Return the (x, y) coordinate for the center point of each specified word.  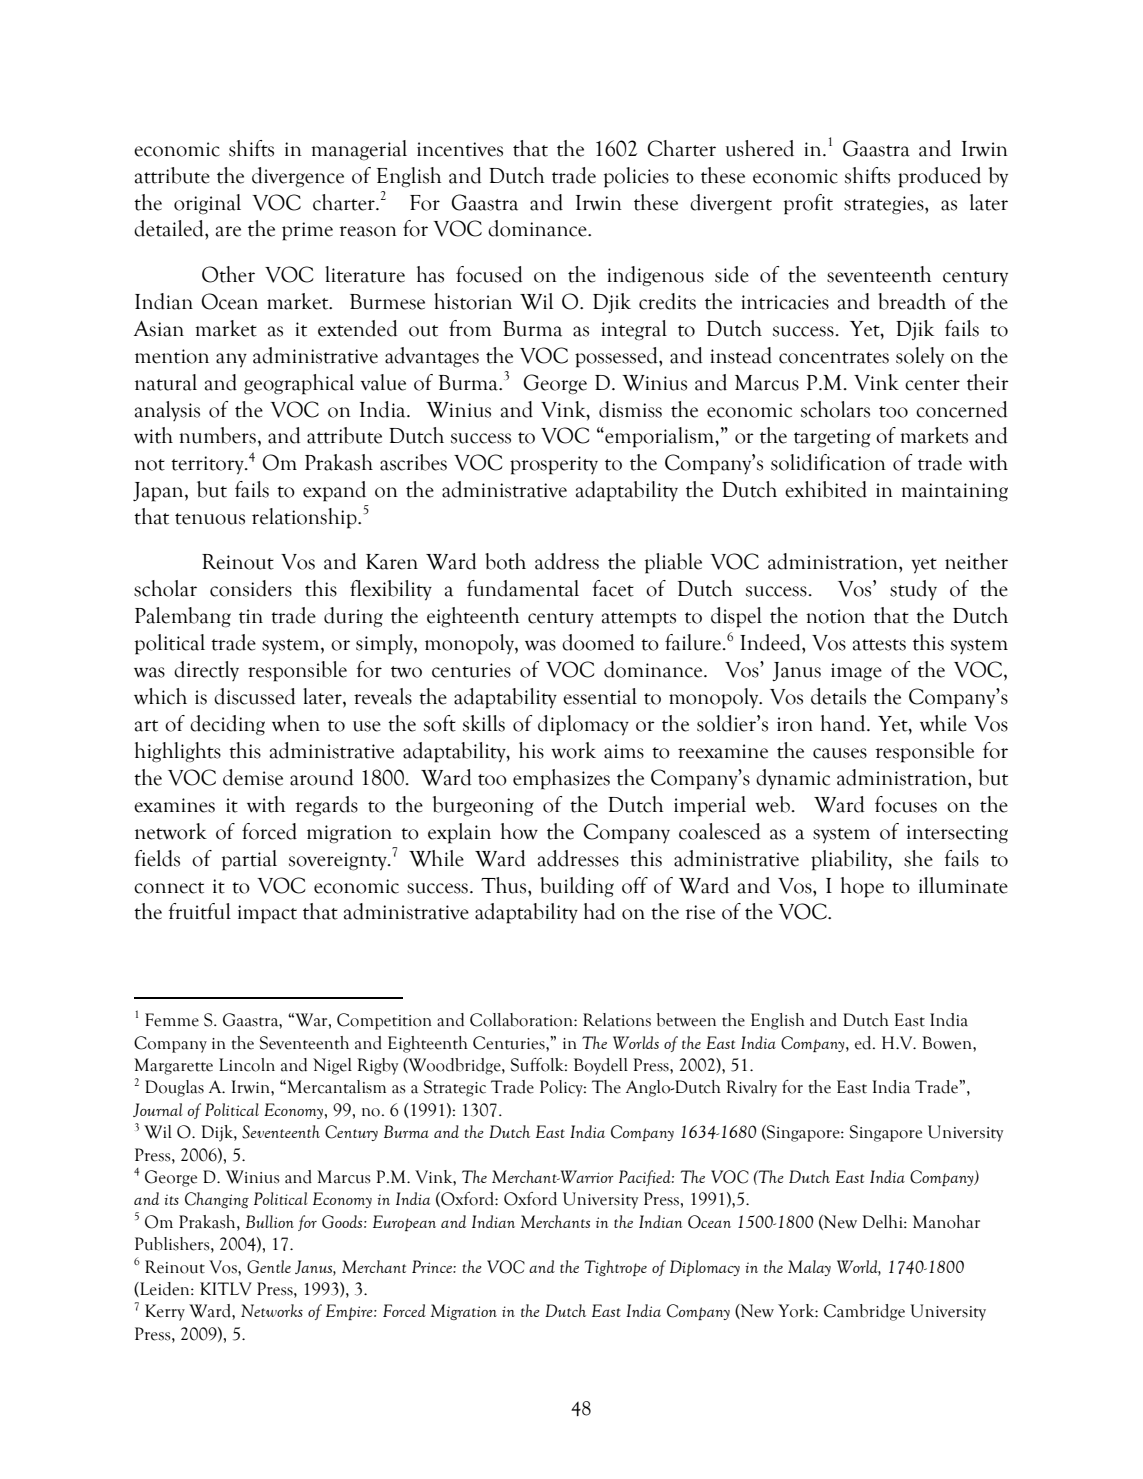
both (505, 561)
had (600, 911)
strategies (885, 205)
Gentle (269, 1267)
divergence (298, 177)
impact (267, 914)
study (913, 590)
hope (862, 887)
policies (636, 177)
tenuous (210, 519)
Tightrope (615, 1268)
